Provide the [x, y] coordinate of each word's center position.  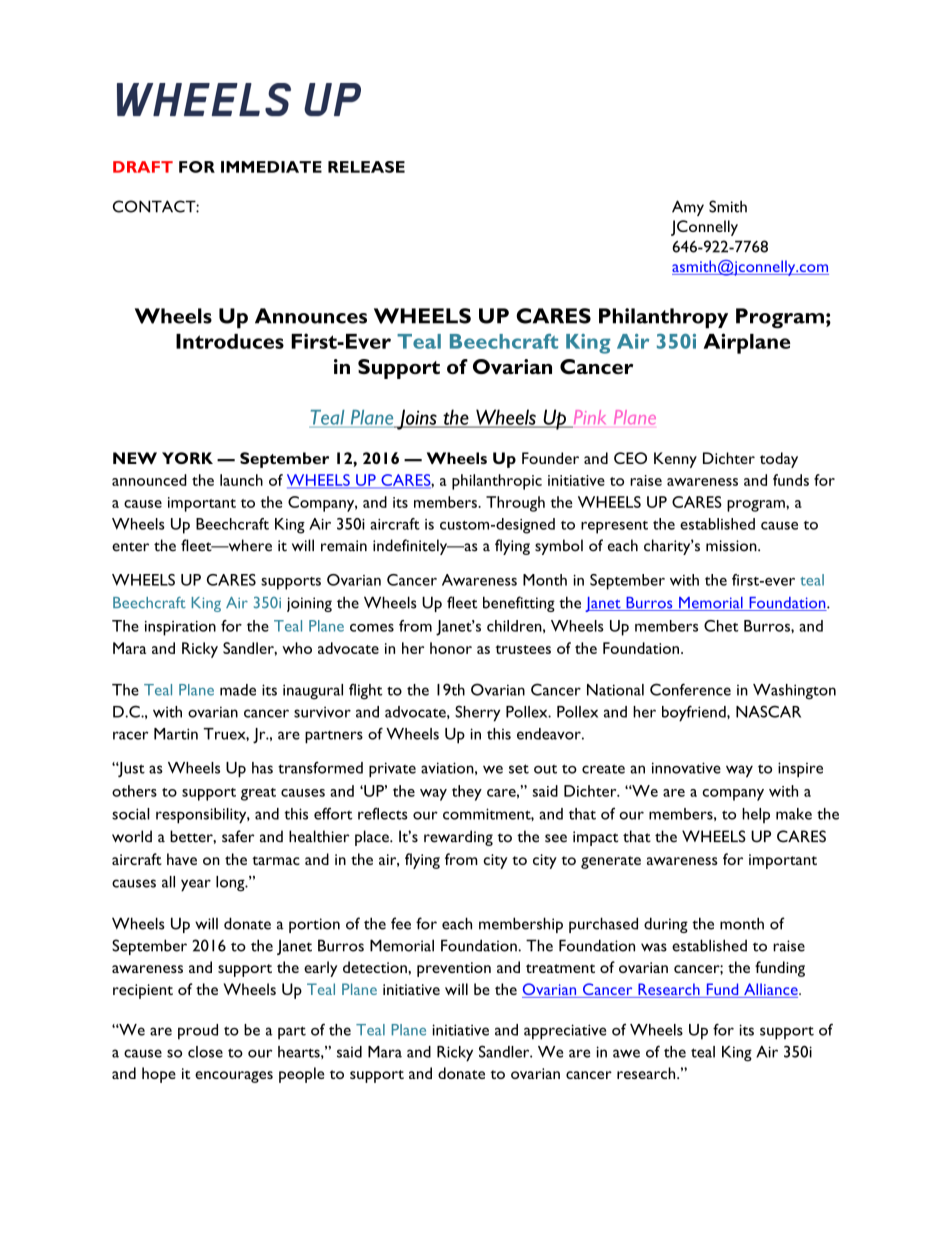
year [196, 885]
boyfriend [695, 713]
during [666, 925]
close [205, 1052]
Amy [688, 208]
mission [732, 546]
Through [515, 504]
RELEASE [366, 167]
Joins [417, 419]
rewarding [458, 838]
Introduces [230, 341]
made [238, 690]
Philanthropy [663, 318]
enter [130, 547]
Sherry [477, 713]
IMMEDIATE [271, 167]
